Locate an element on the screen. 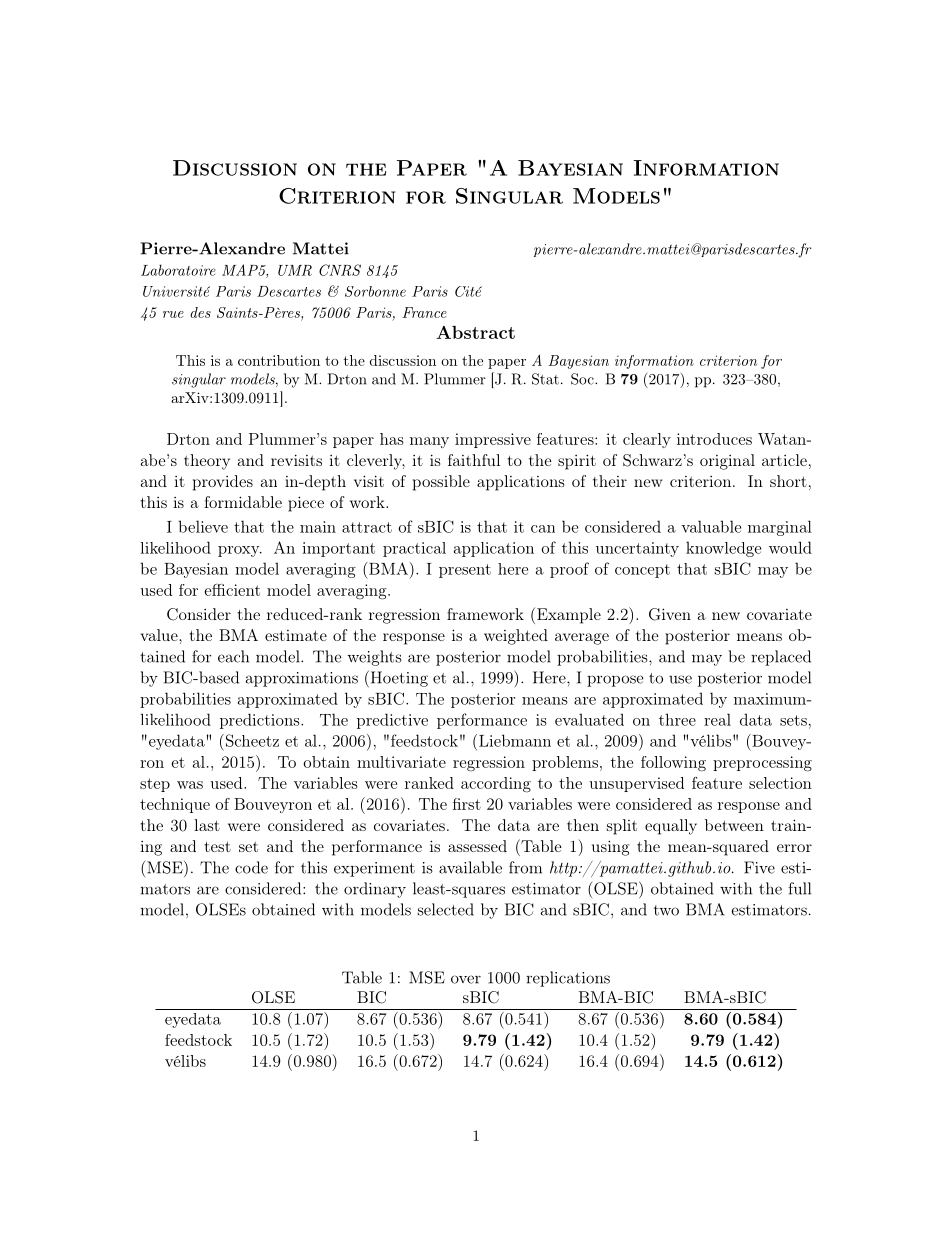 This screenshot has width=952, height=1233. Soc is located at coordinates (583, 379).
